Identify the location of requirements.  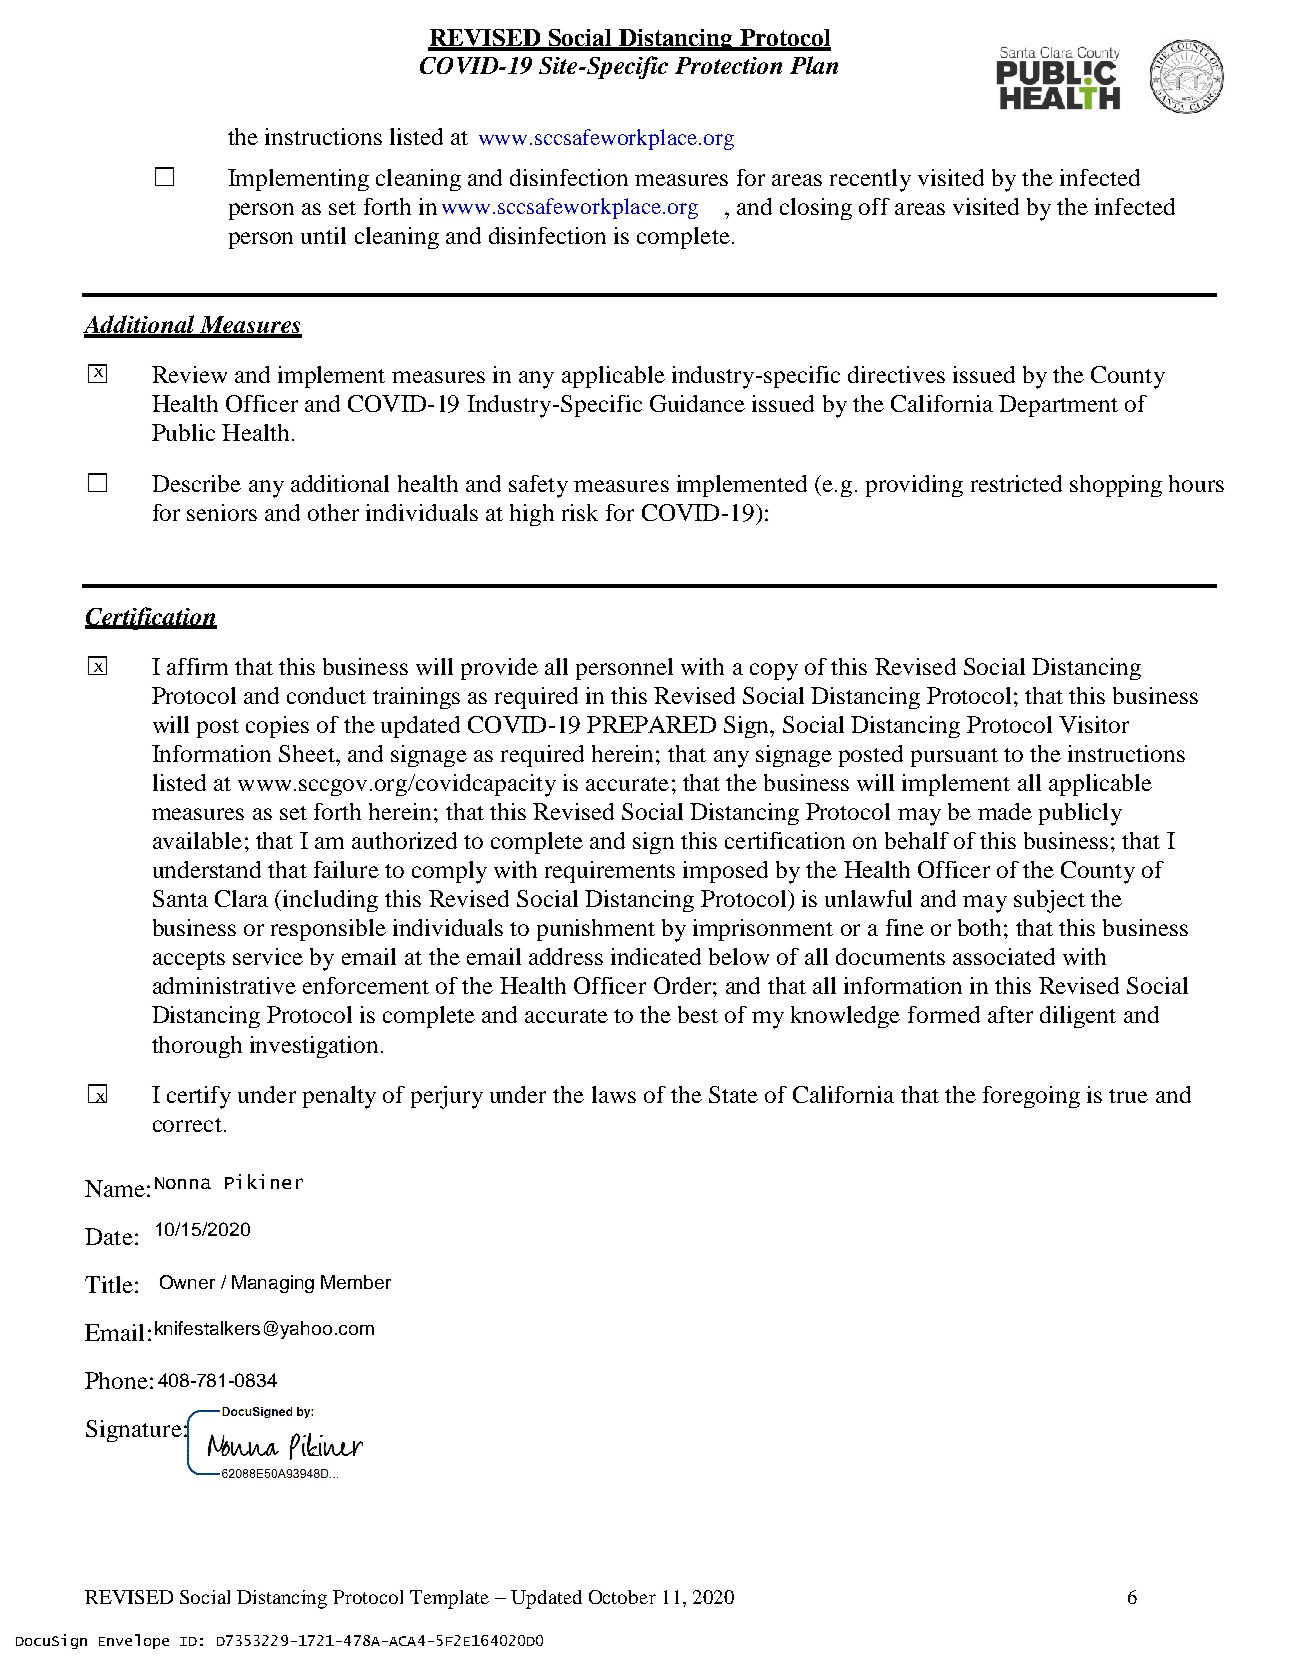
(610, 872).
